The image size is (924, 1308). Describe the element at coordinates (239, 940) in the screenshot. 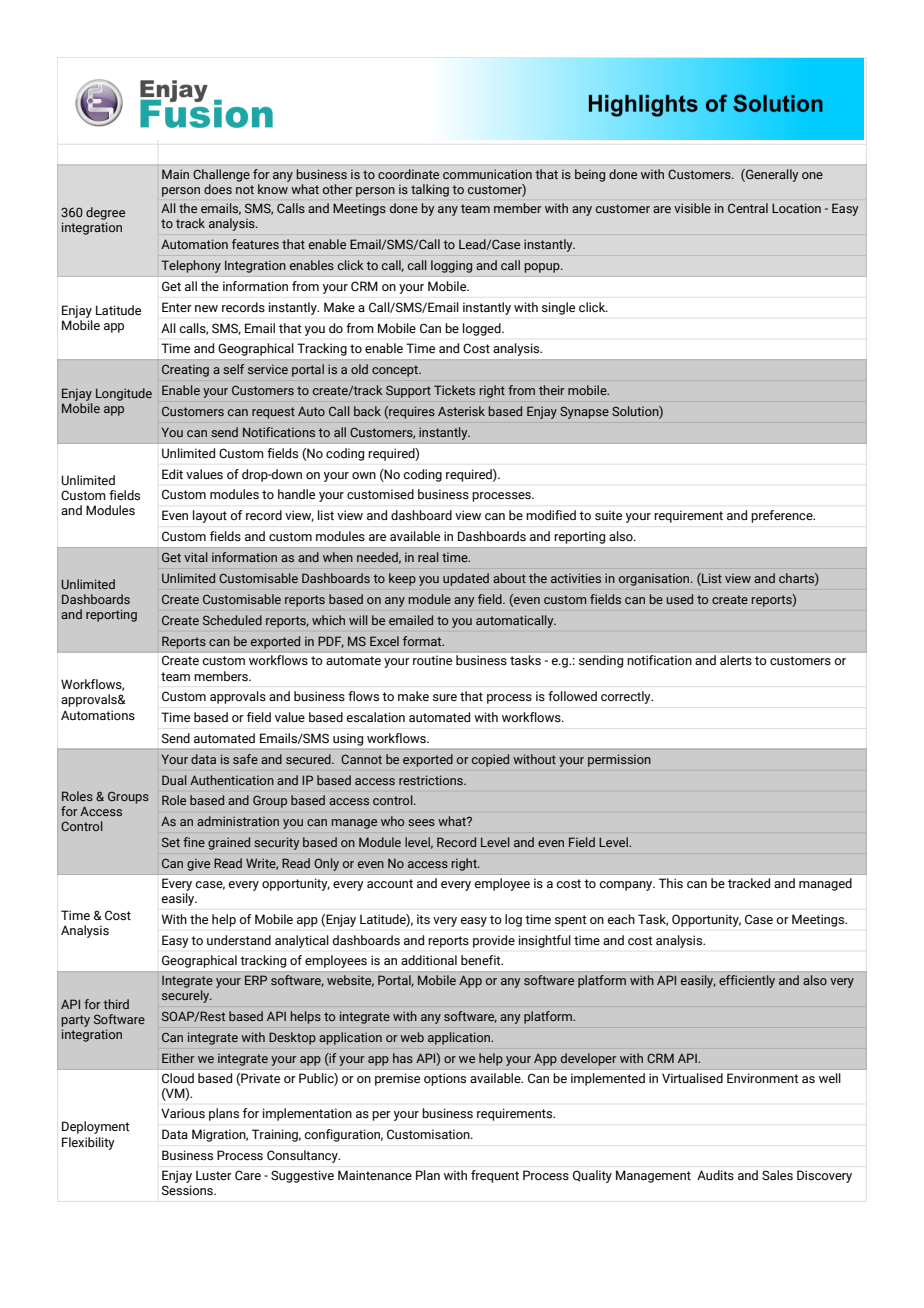

I see `understand` at that location.
